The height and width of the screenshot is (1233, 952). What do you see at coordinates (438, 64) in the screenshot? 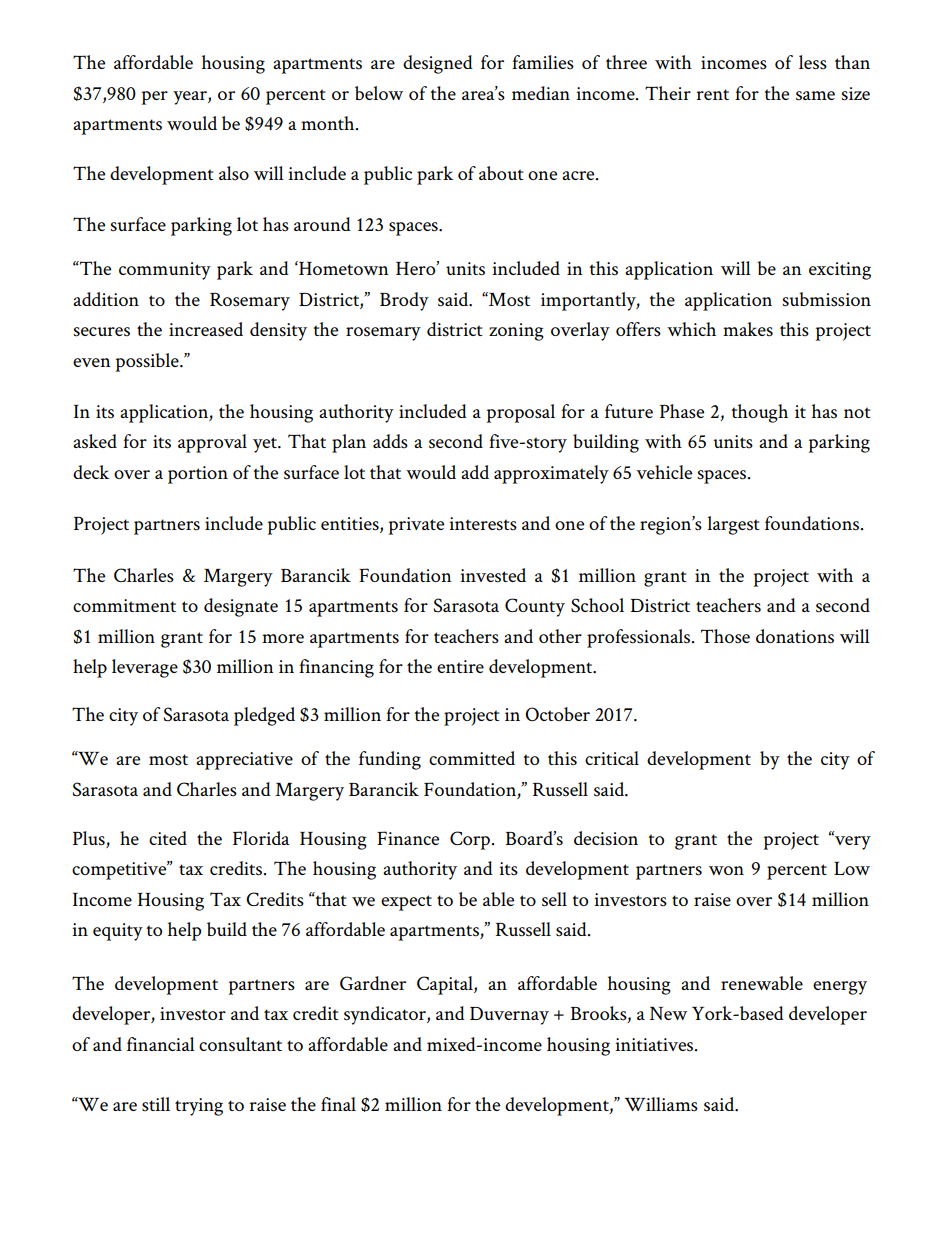
I see `designed` at bounding box center [438, 64].
